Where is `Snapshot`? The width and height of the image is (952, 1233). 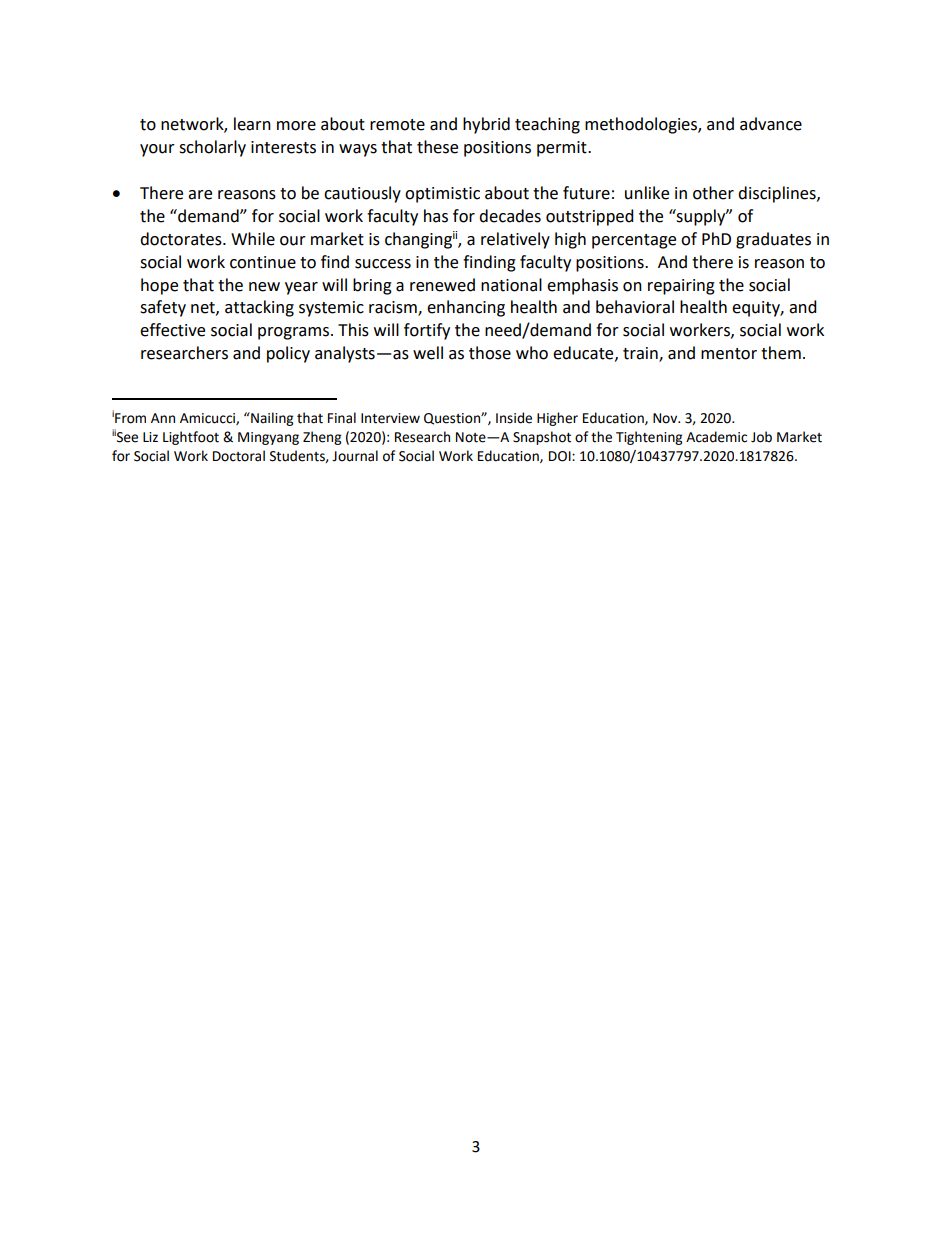
Snapshot is located at coordinates (542, 438).
